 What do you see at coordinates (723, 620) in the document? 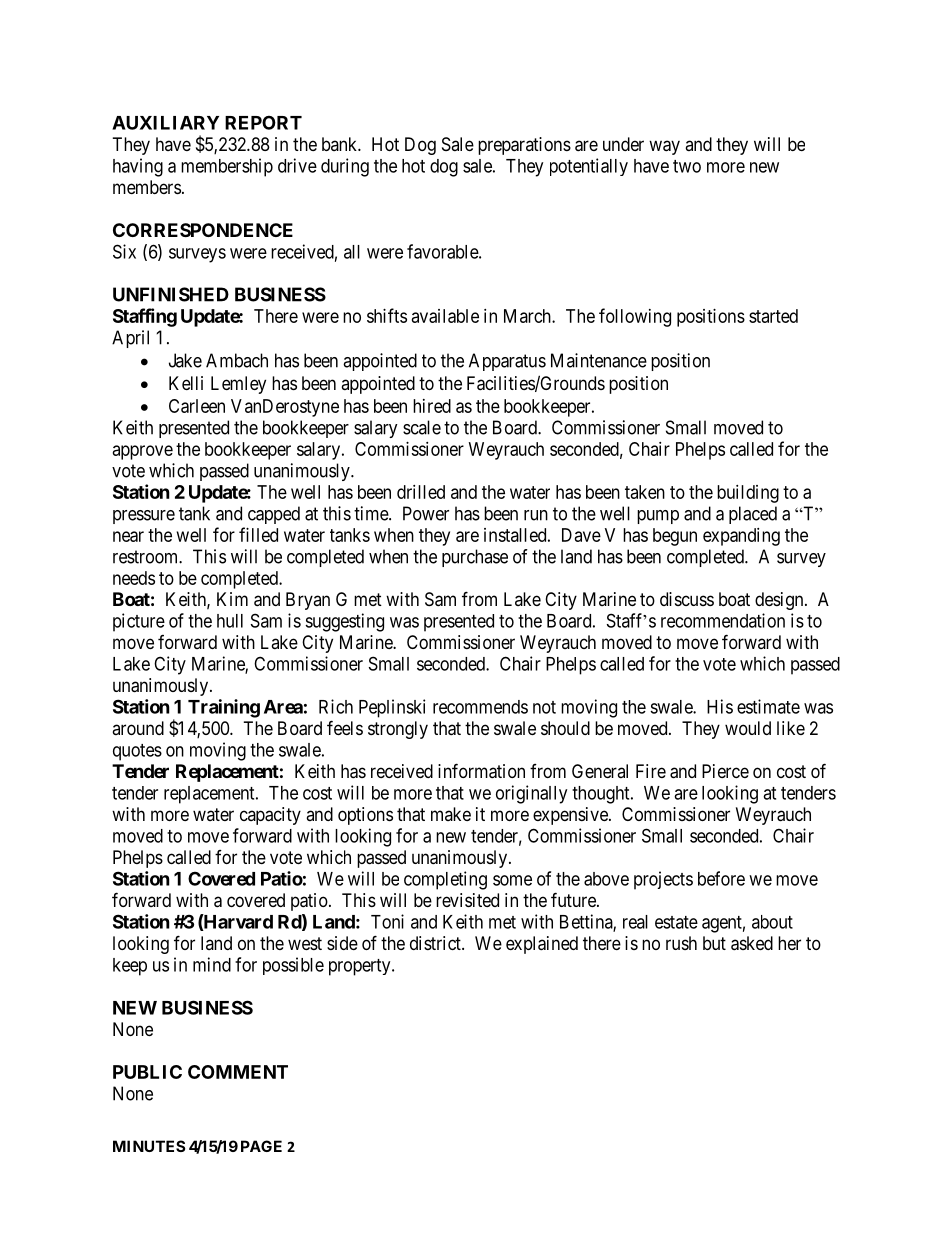
I see `recommendation` at bounding box center [723, 620].
